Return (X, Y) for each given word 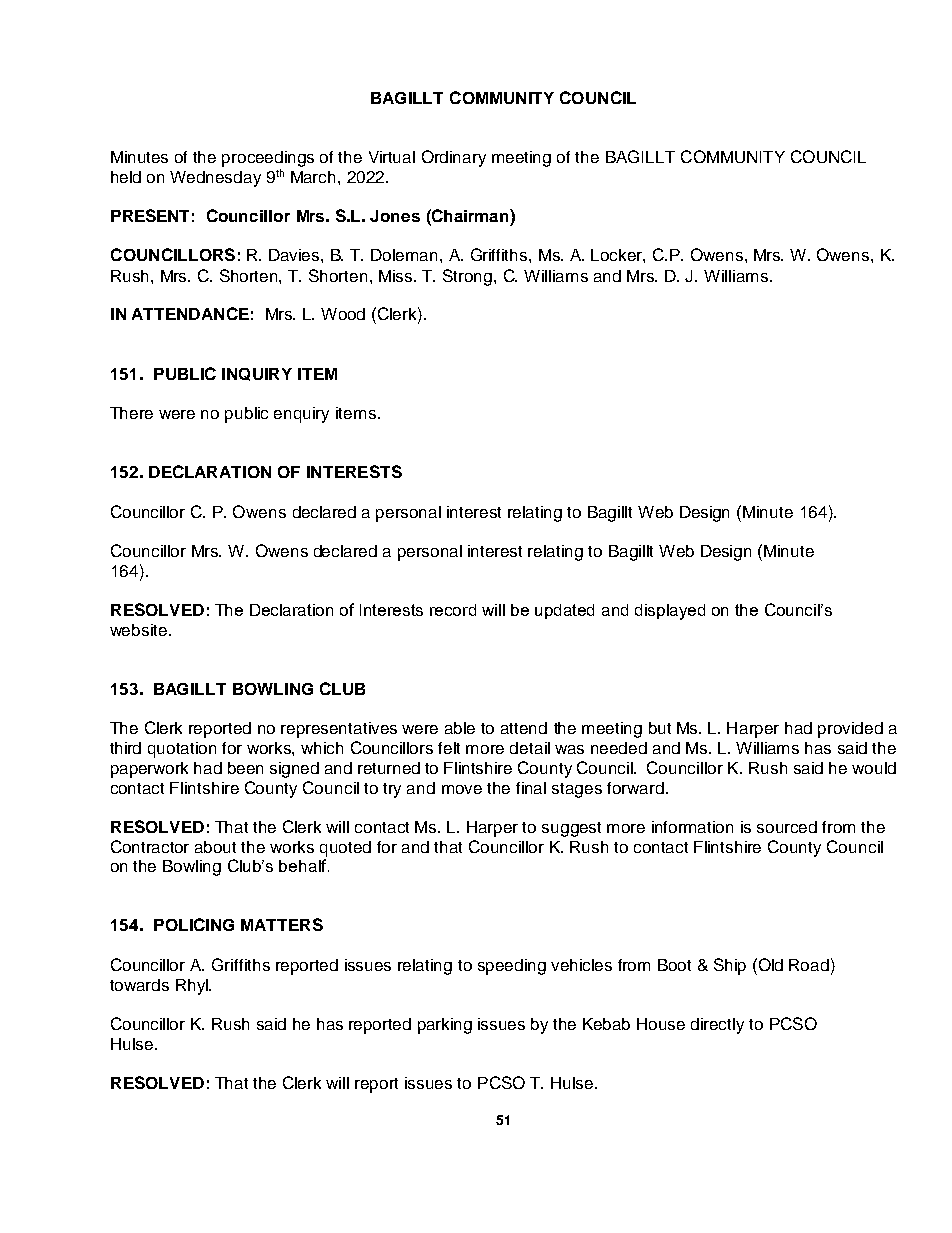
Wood (343, 314)
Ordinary (454, 158)
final (531, 788)
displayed (670, 612)
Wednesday (215, 179)
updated (564, 611)
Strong (469, 277)
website (140, 630)
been (245, 768)
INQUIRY (257, 374)
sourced (787, 827)
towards (139, 985)
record (453, 610)
